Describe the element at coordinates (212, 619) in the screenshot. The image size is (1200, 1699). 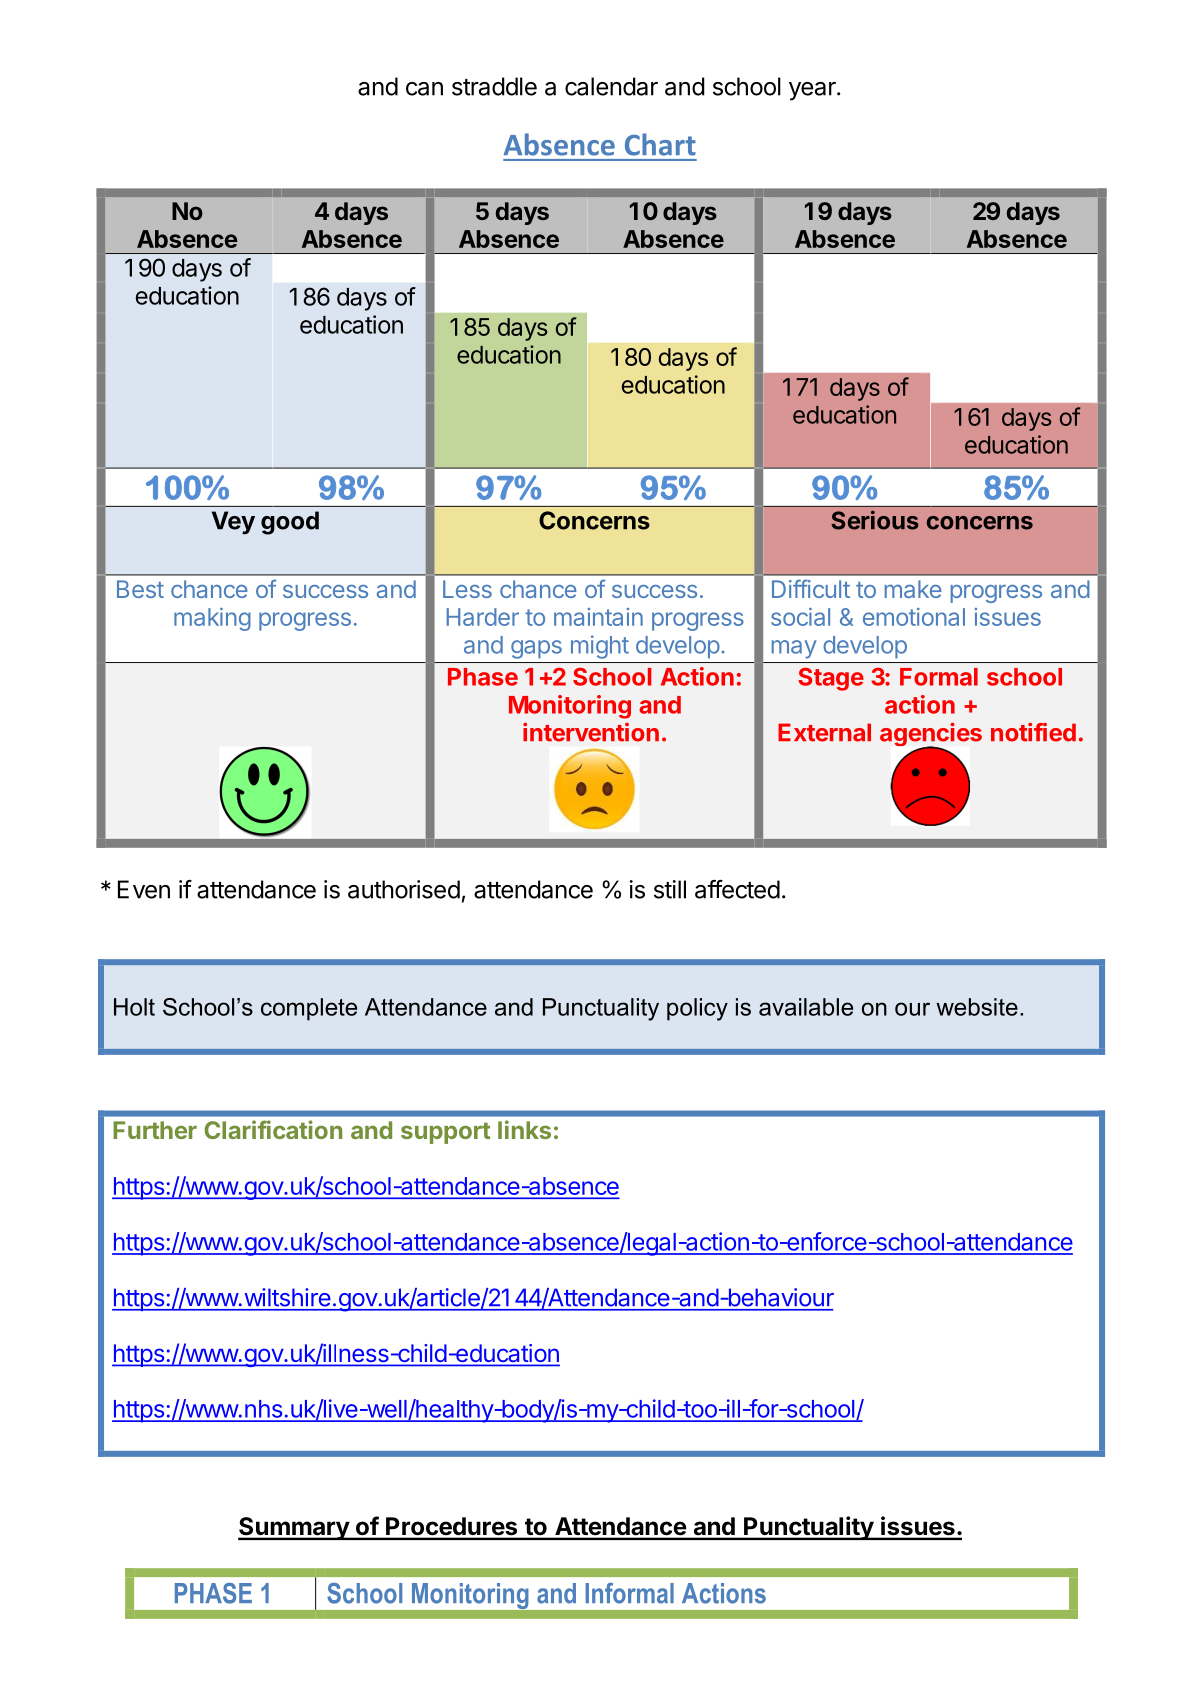
I see `making` at that location.
